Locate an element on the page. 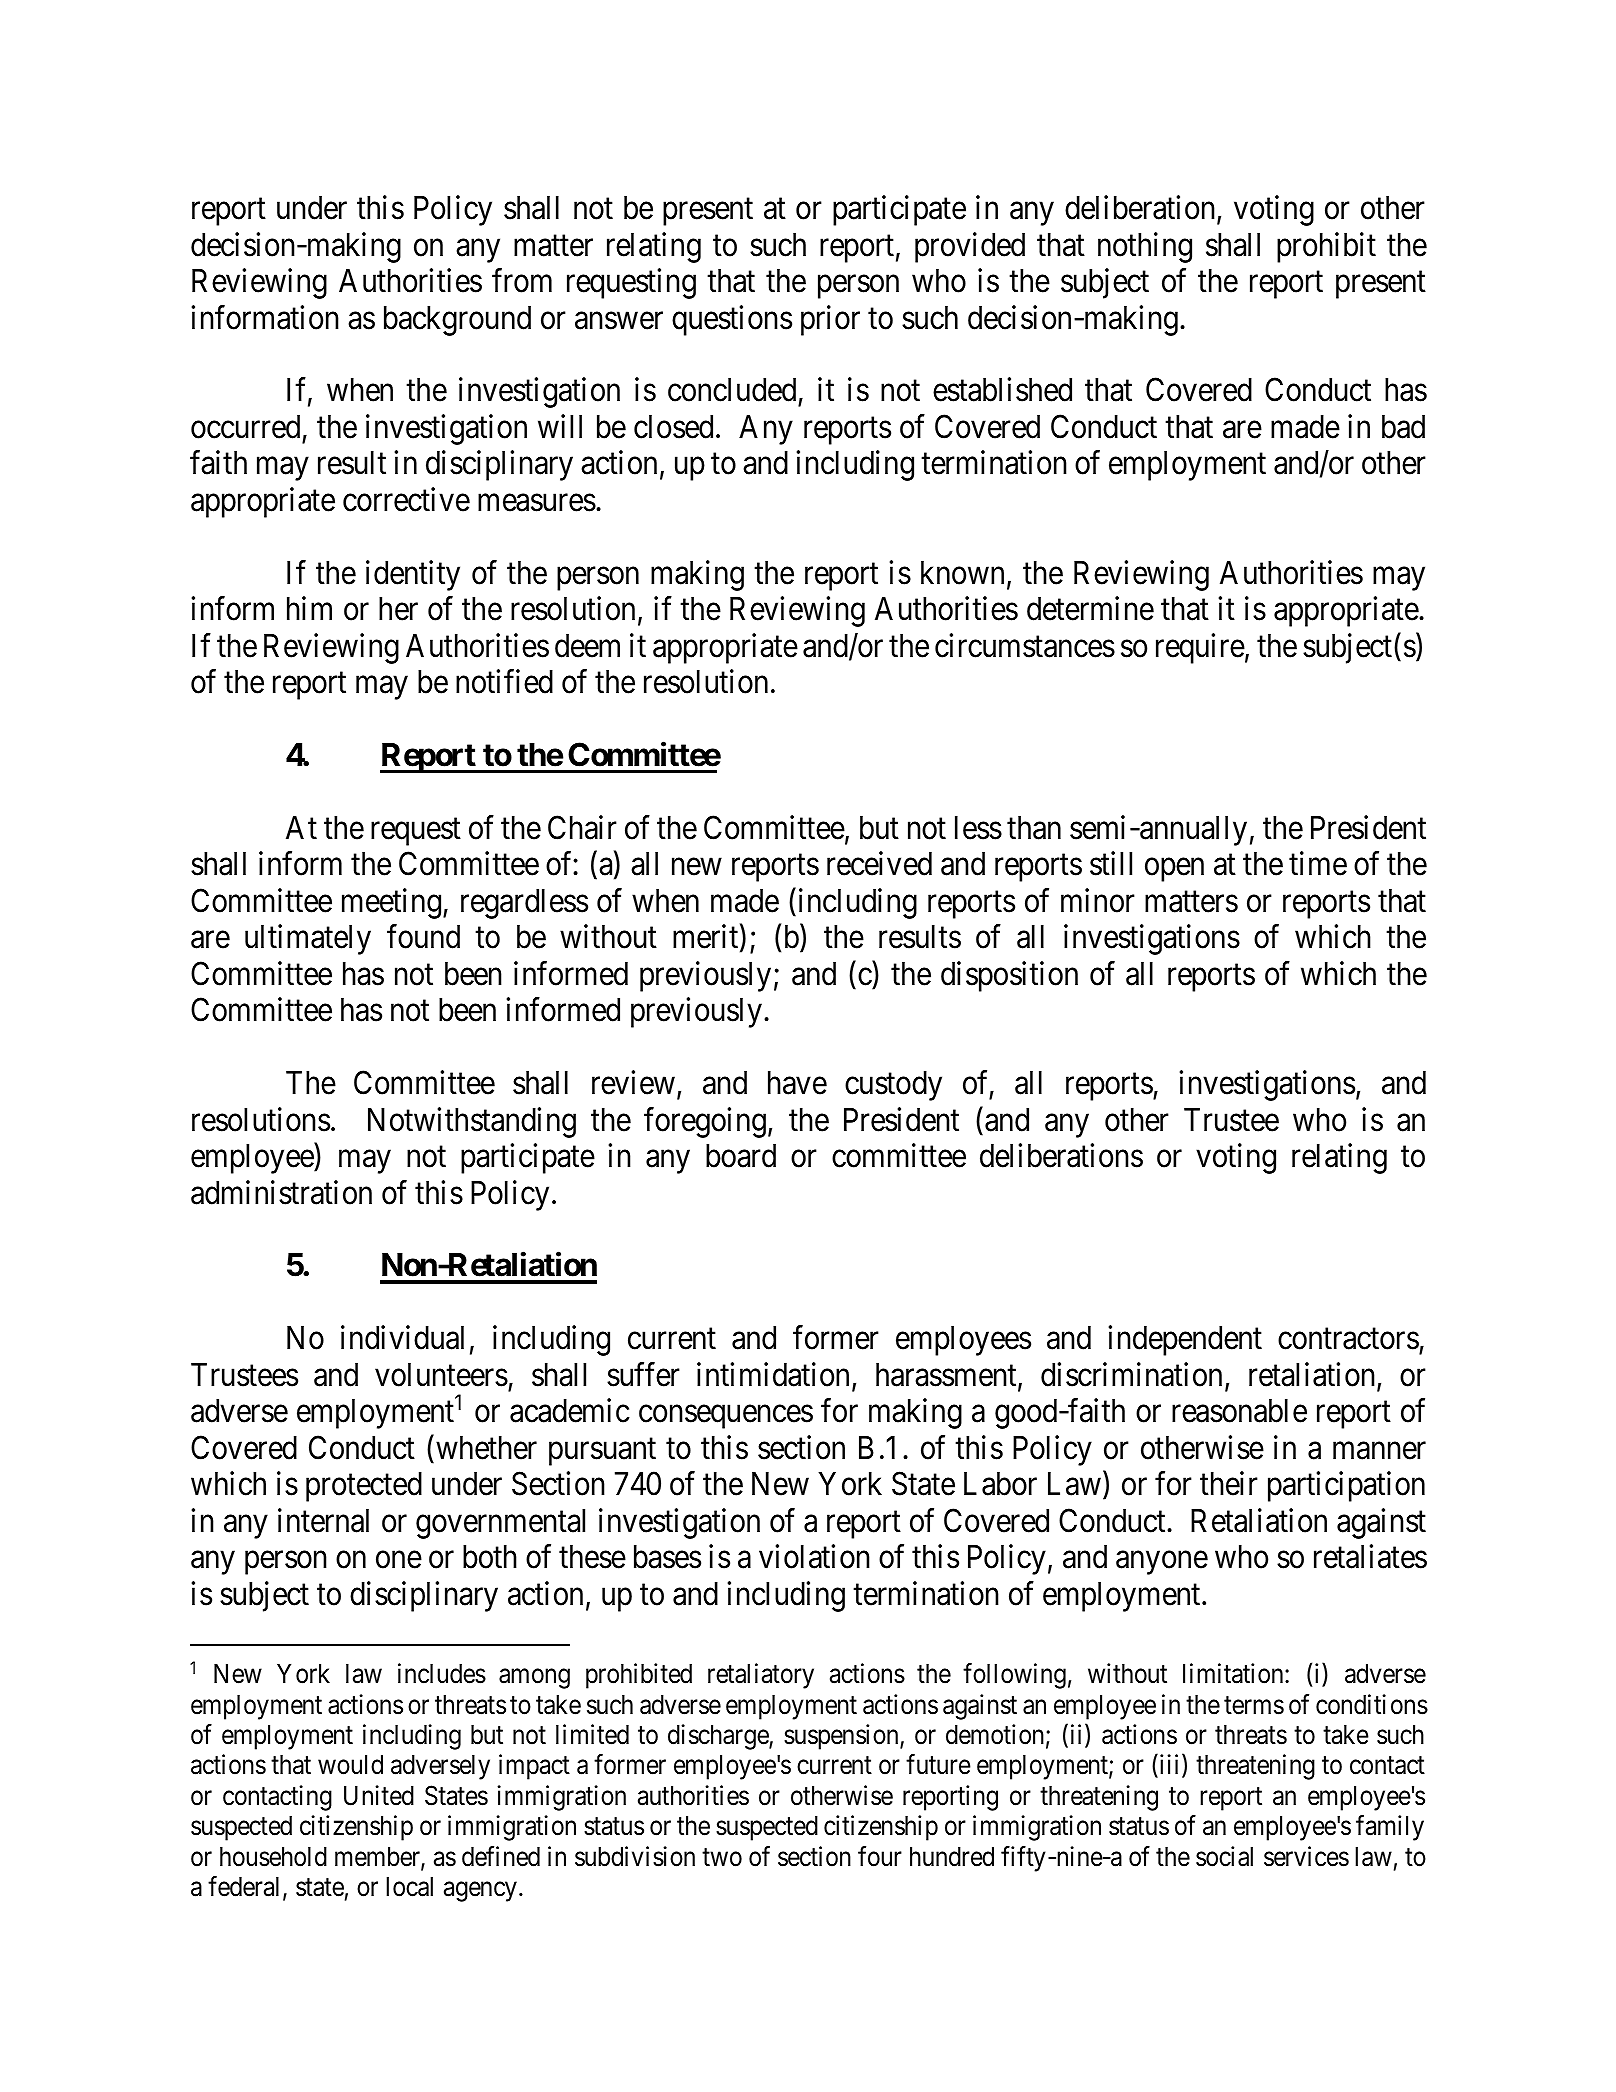  individual is located at coordinates (402, 1338).
